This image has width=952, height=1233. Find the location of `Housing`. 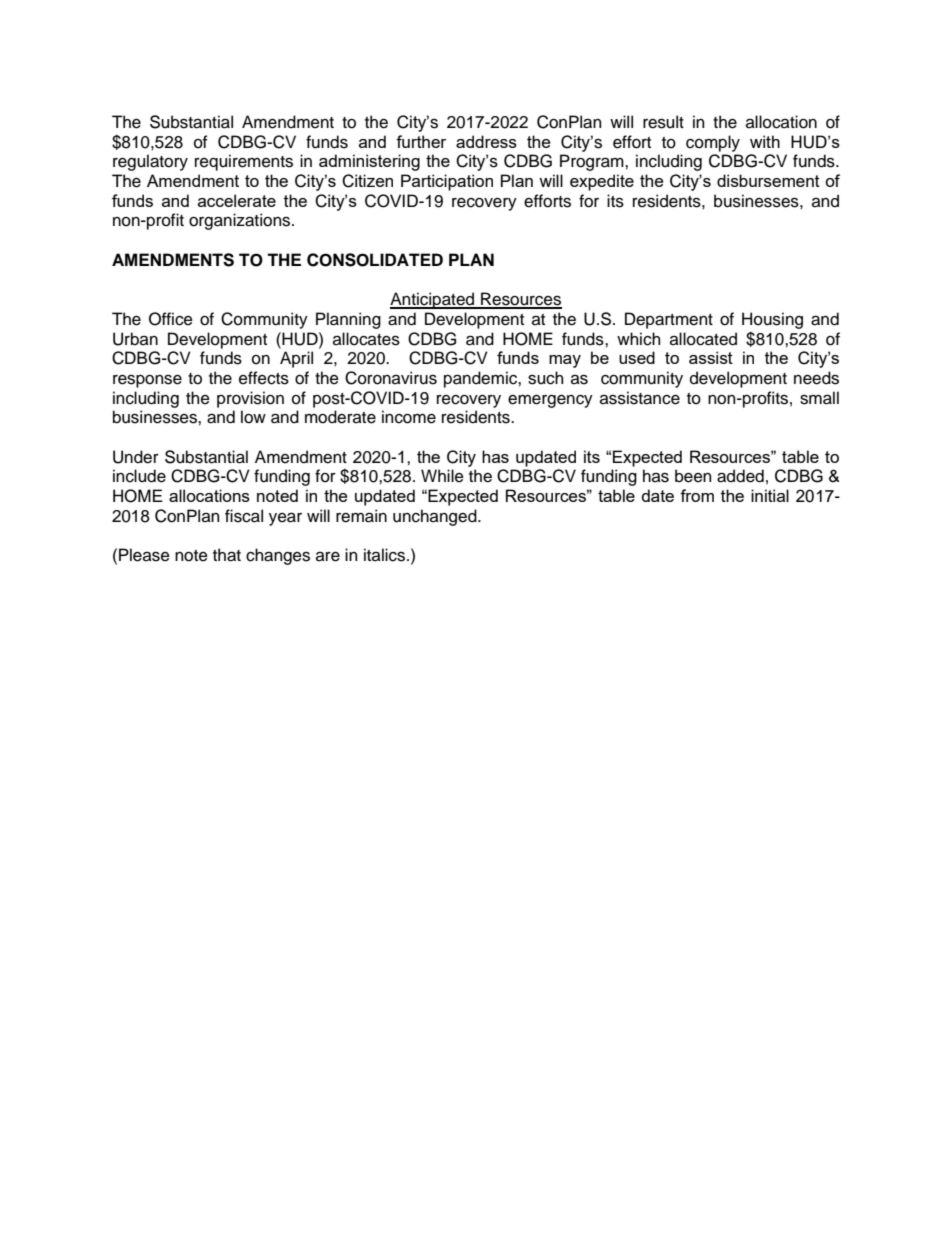

Housing is located at coordinates (772, 320).
